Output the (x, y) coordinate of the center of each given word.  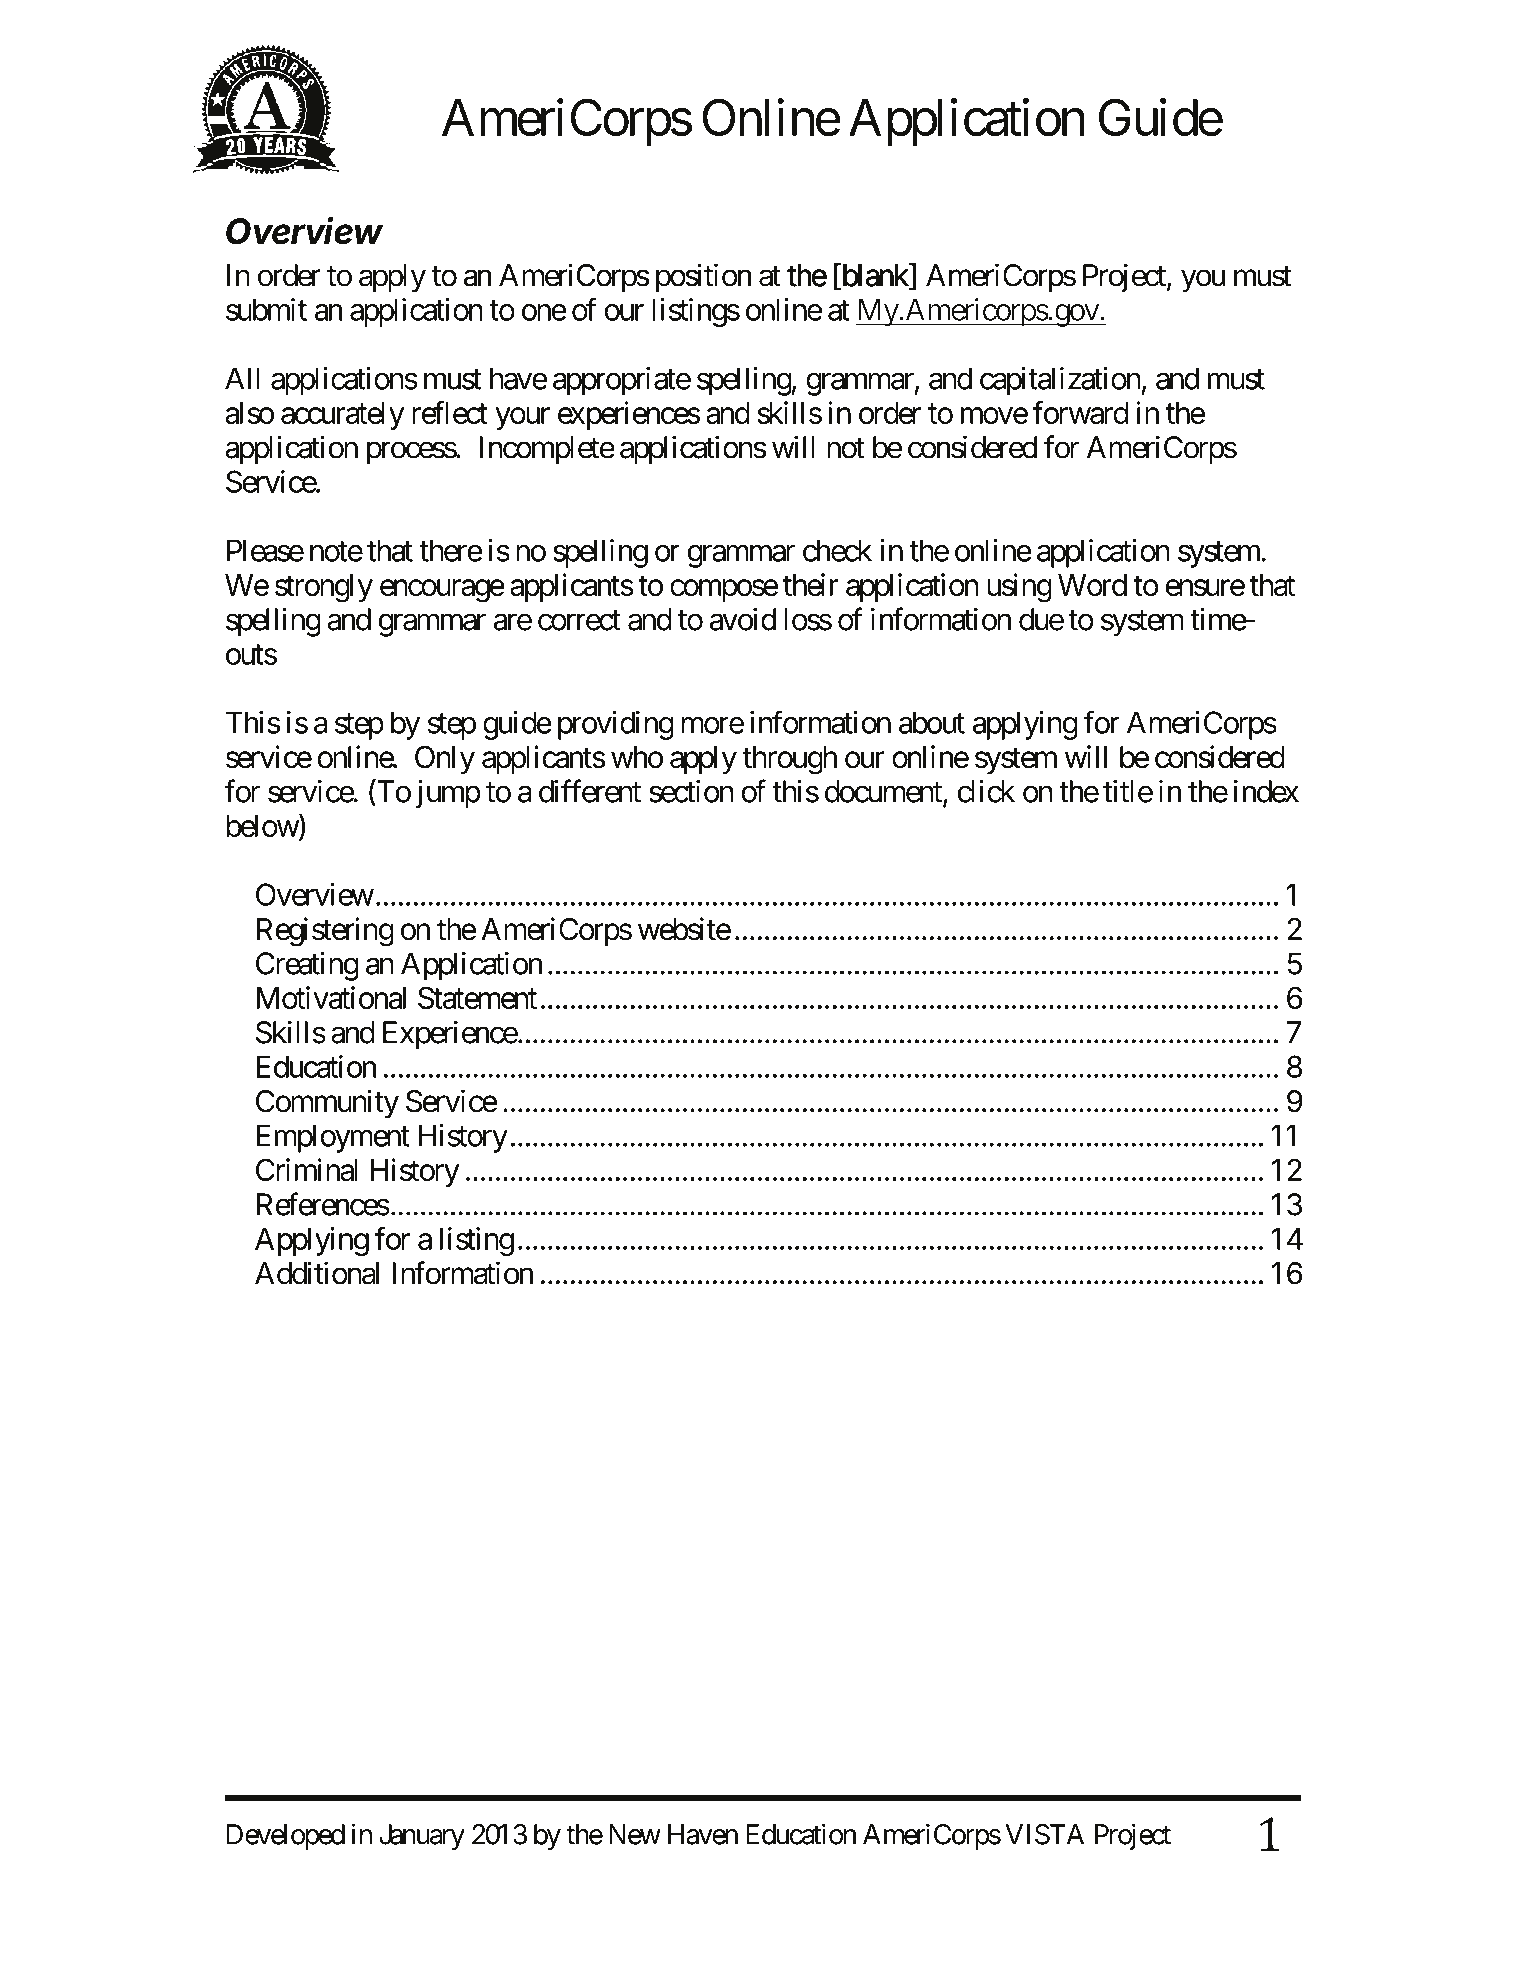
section (691, 791)
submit (266, 309)
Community (327, 1104)
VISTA (1044, 1834)
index (1266, 791)
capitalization (1060, 381)
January (422, 1837)
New (635, 1834)
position (703, 277)
